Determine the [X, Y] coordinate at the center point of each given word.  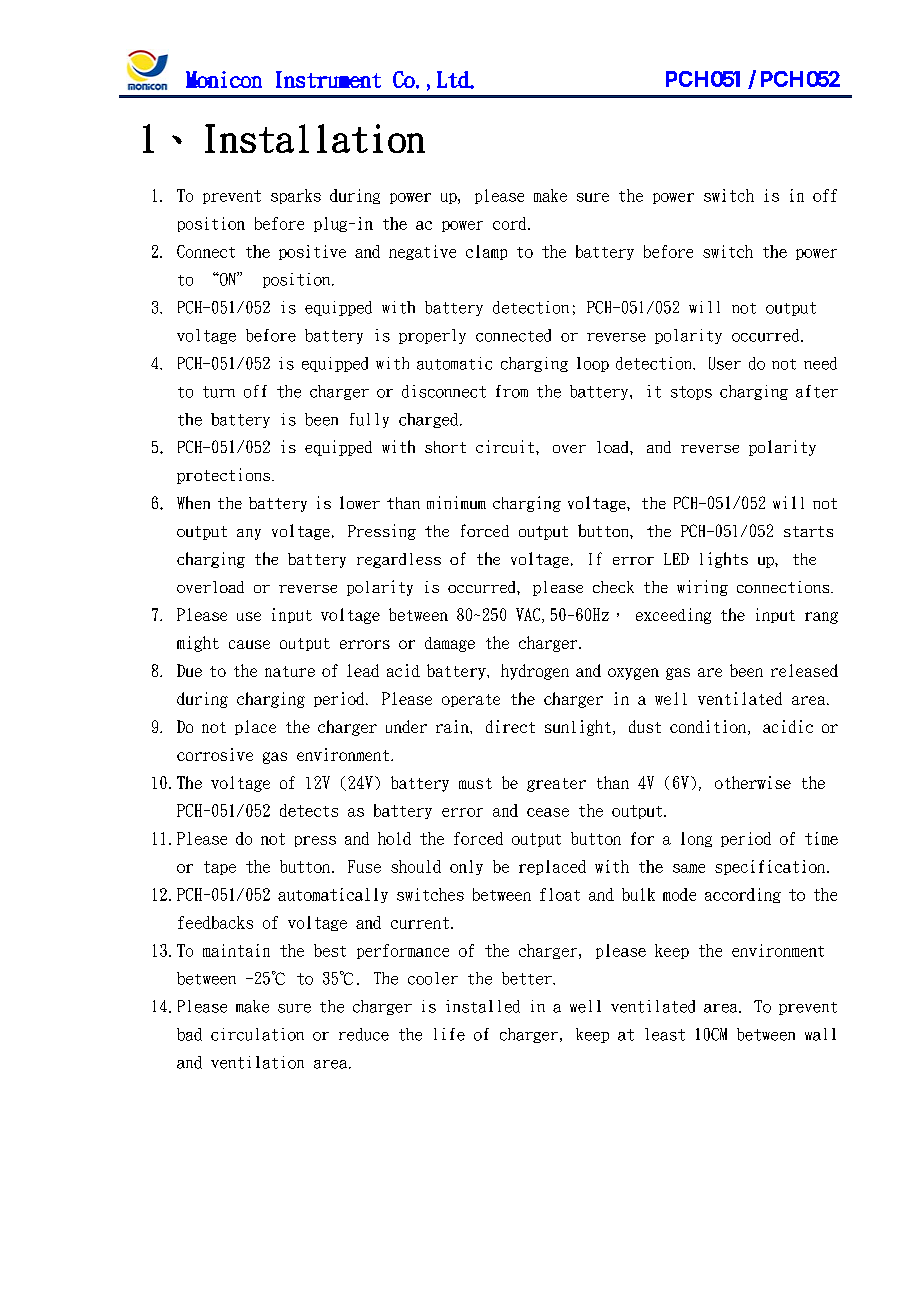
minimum [456, 502]
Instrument [328, 79]
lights [724, 560]
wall [820, 1034]
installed [483, 1006]
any [249, 534]
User [725, 363]
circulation [257, 1034]
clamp [486, 252]
